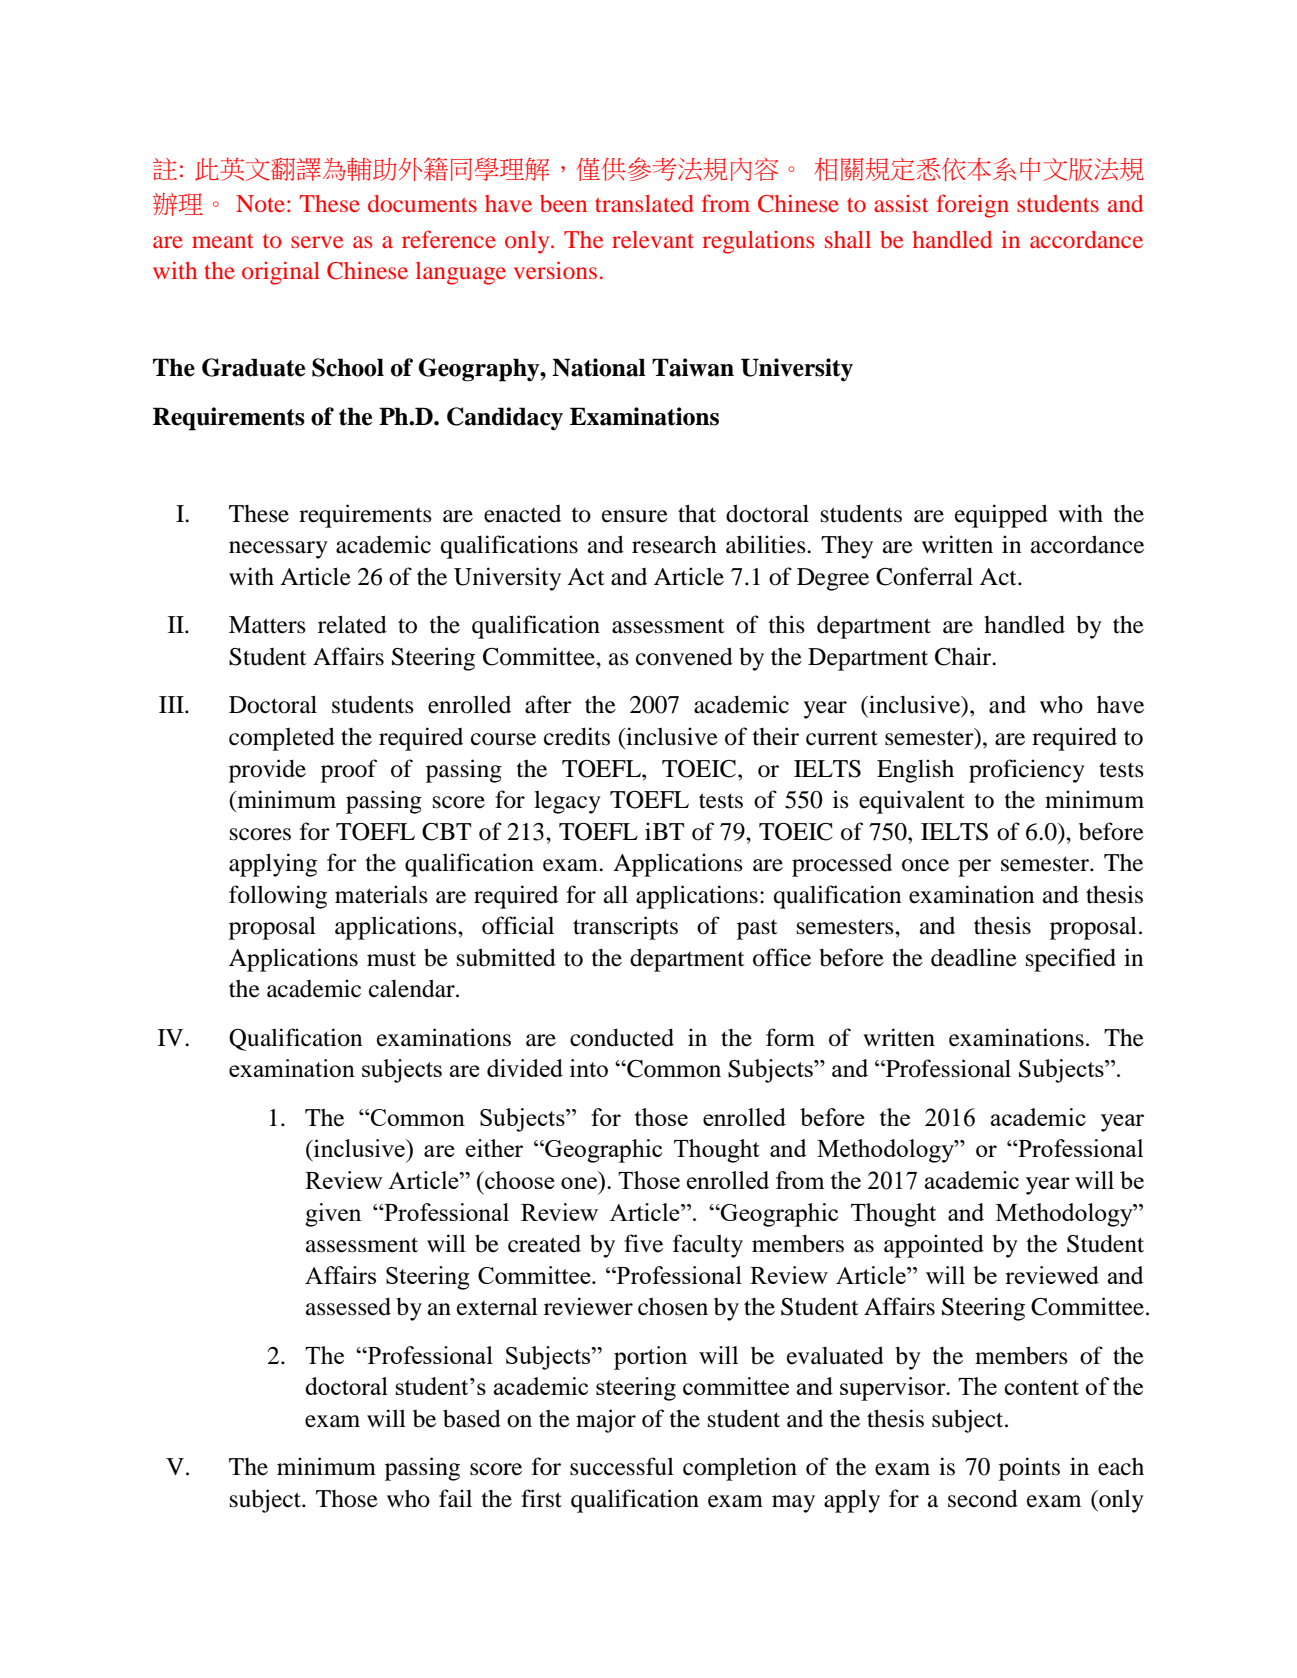 The width and height of the document is (1297, 1678). Describe the element at coordinates (653, 239) in the document. I see `relevant` at that location.
